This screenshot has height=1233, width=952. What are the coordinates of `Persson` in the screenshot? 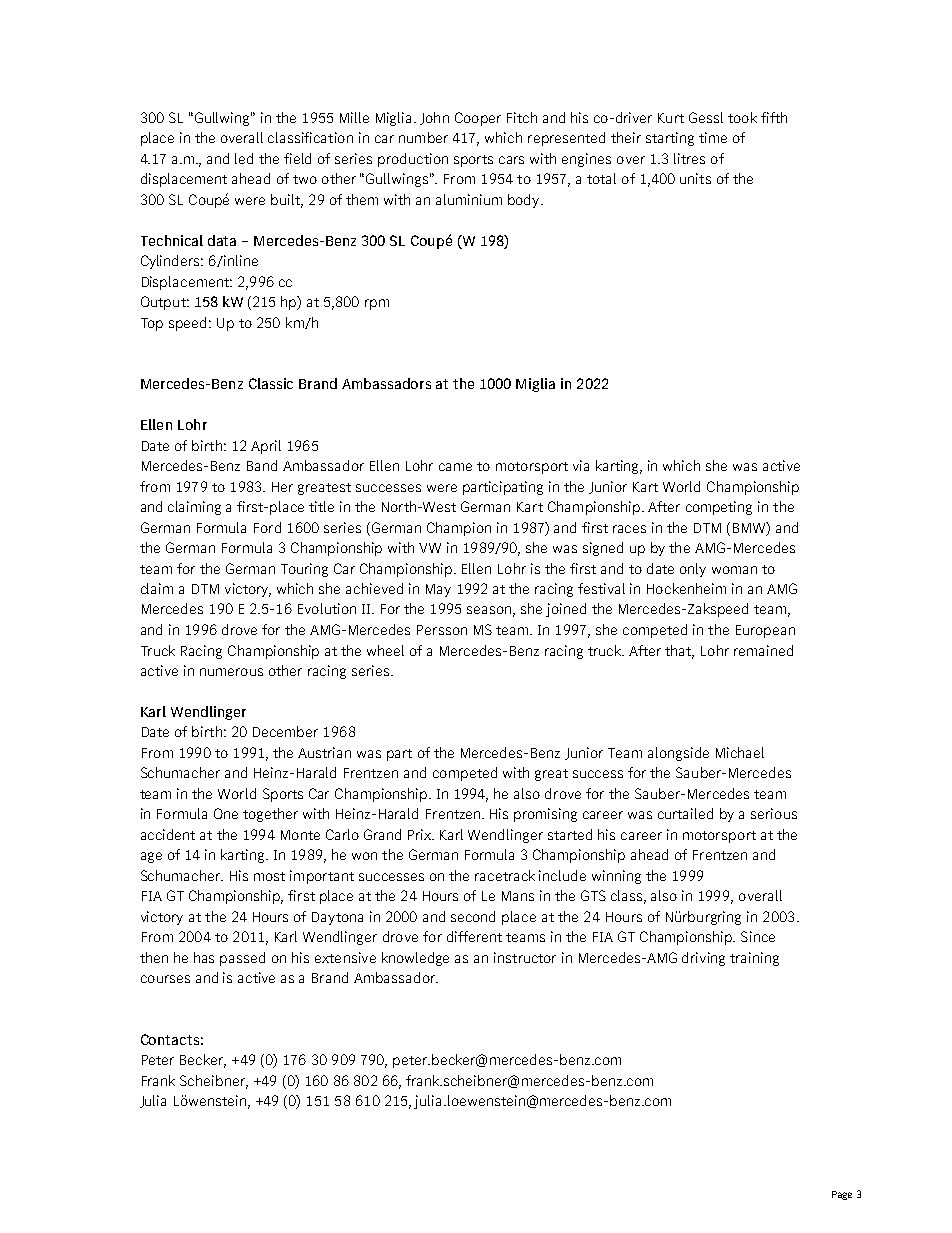 It's located at (442, 630).
